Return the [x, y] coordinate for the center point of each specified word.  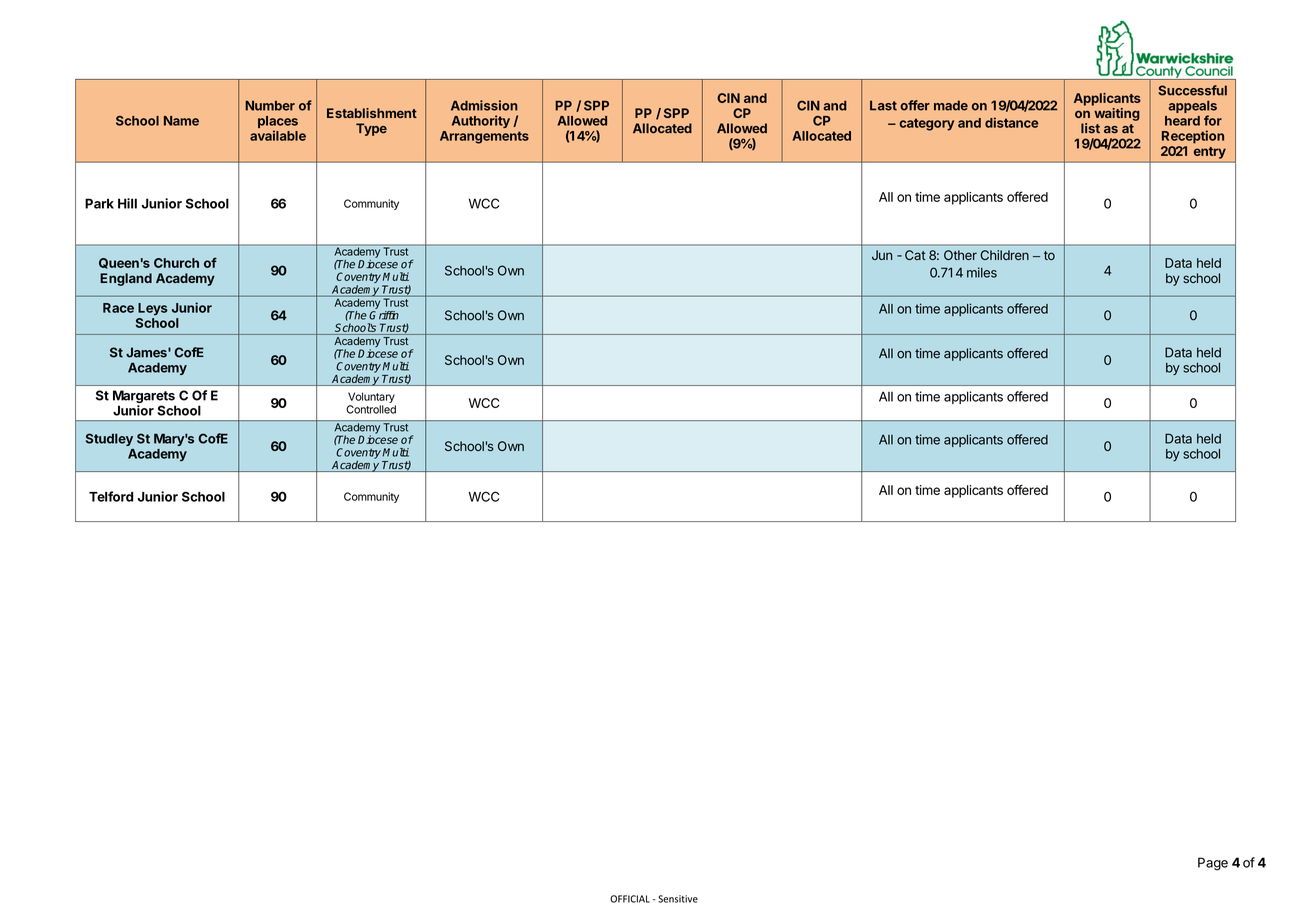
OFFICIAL [630, 899]
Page [1213, 864]
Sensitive [678, 899]
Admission [484, 105]
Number [270, 106]
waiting [1117, 114]
